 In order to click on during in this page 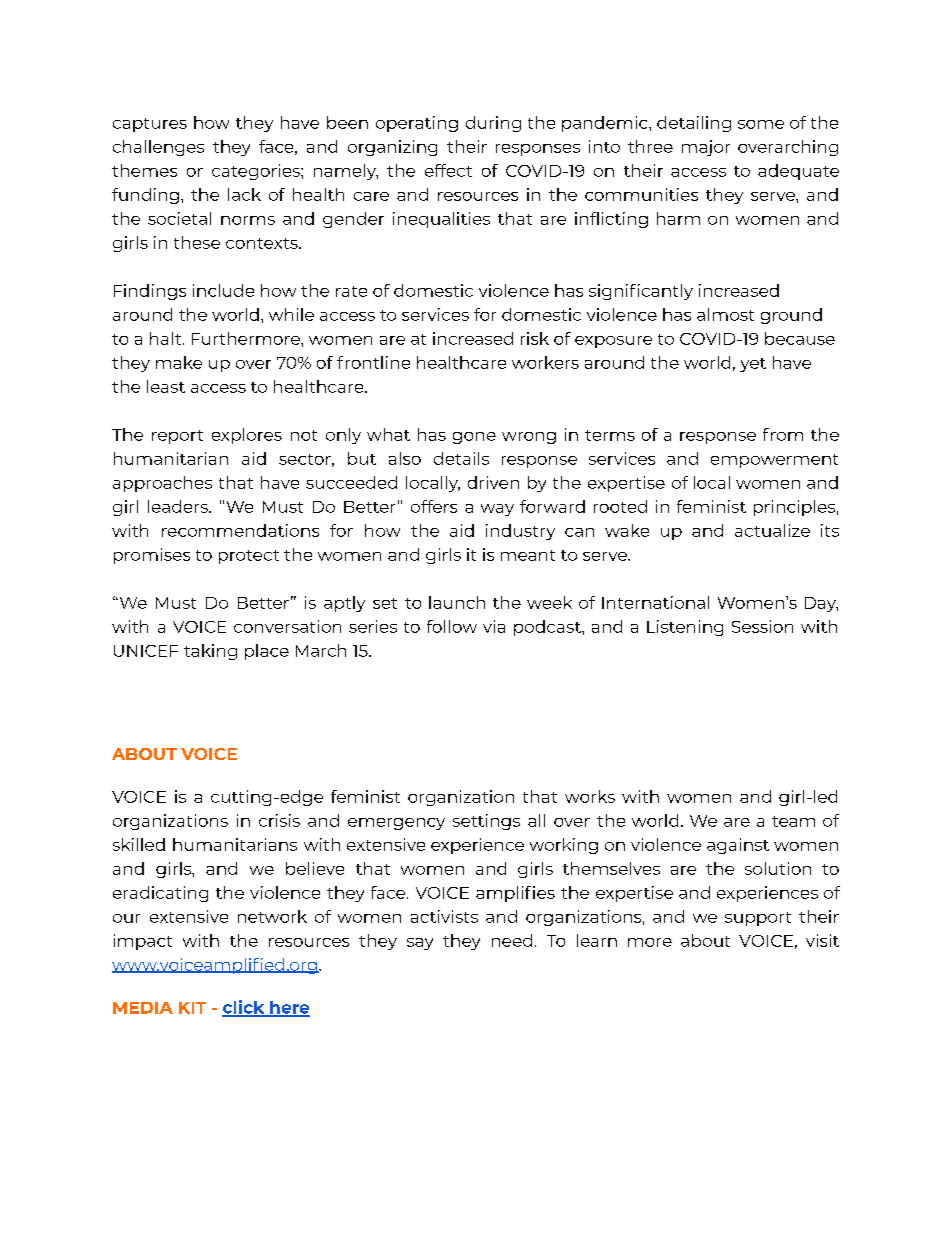, I will do `click(493, 124)`.
